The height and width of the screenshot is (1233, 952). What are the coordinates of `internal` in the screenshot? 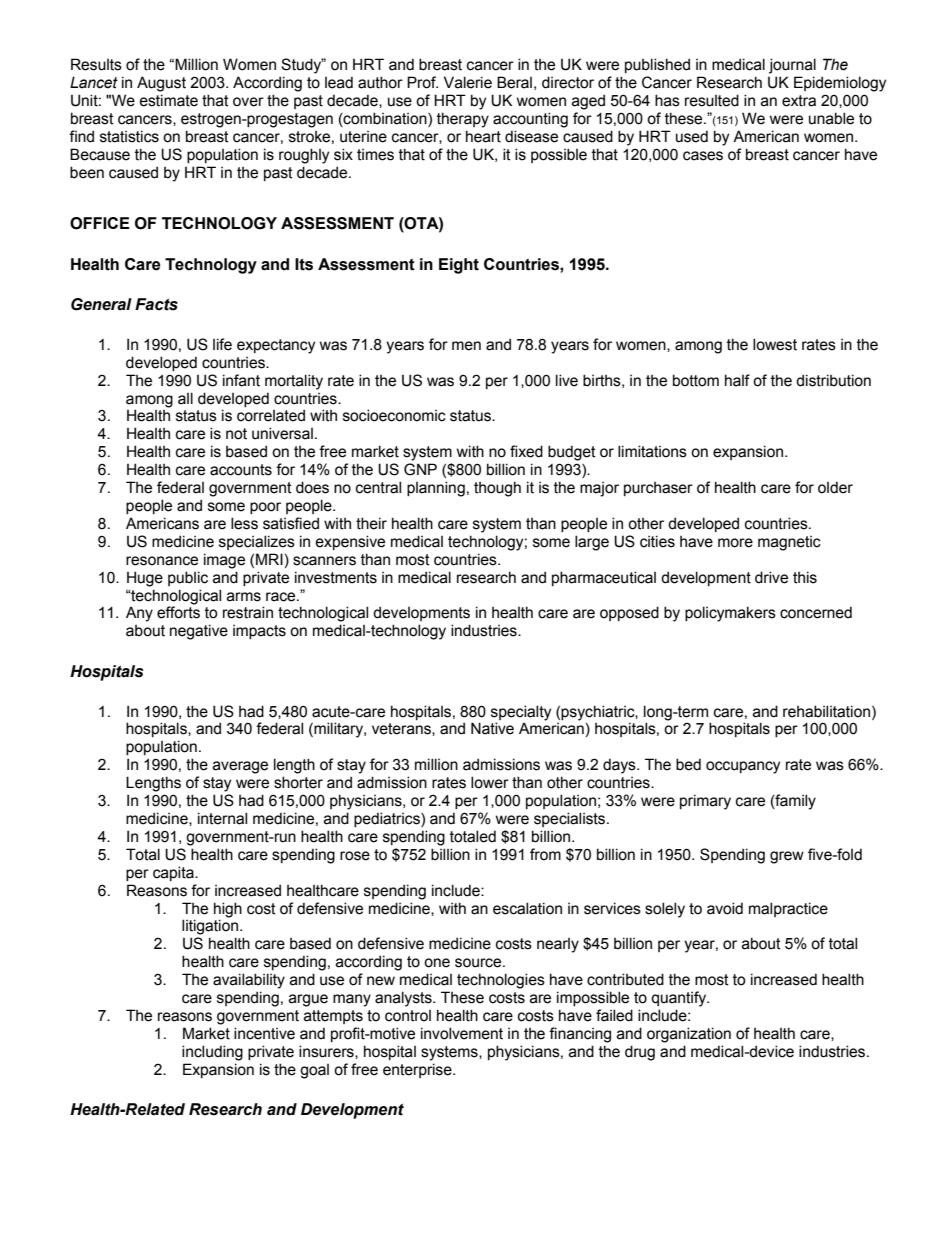 It's located at (222, 818).
